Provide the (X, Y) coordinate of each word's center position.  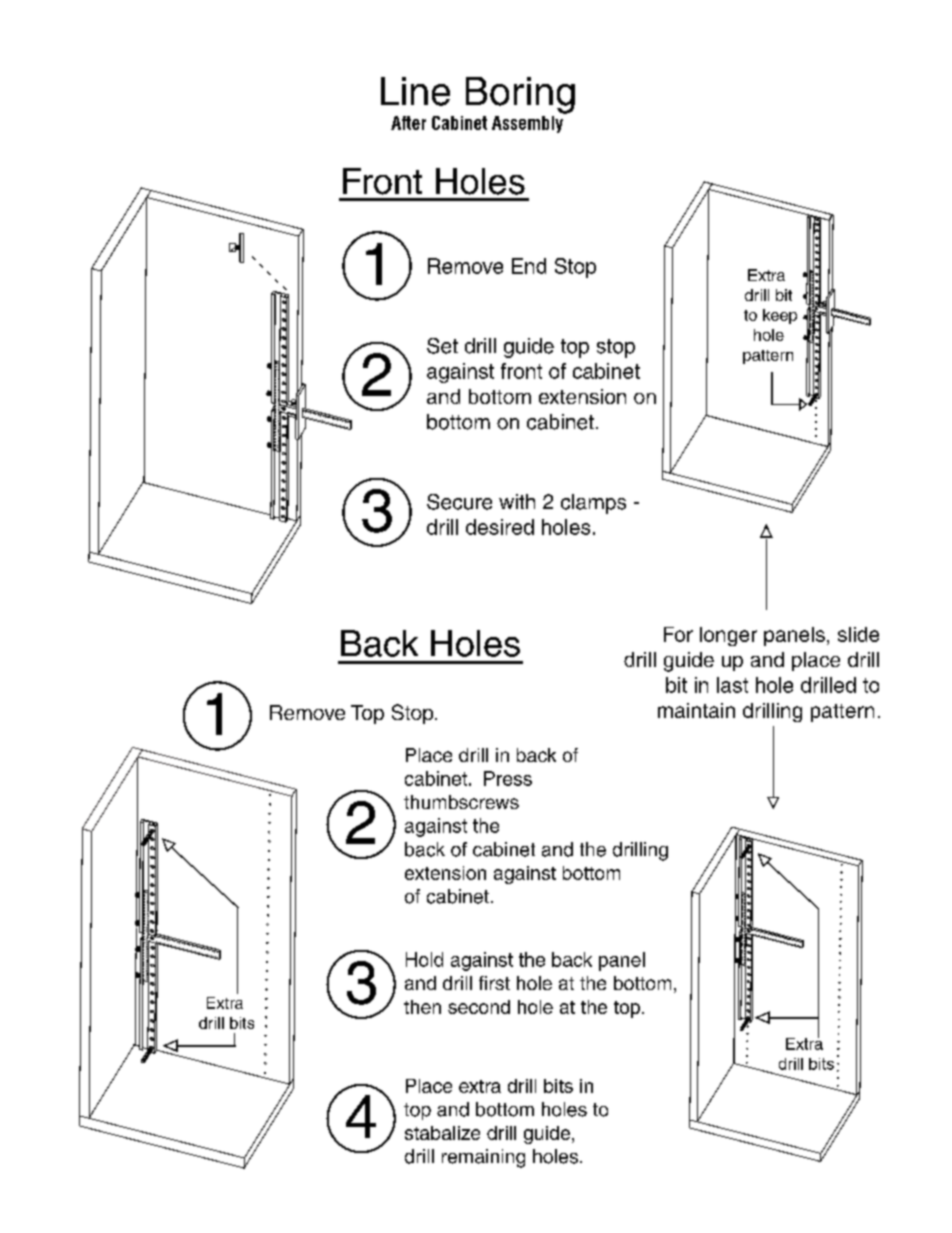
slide (858, 634)
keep (780, 316)
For (678, 634)
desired (500, 527)
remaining (483, 1158)
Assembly (528, 123)
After (408, 123)
